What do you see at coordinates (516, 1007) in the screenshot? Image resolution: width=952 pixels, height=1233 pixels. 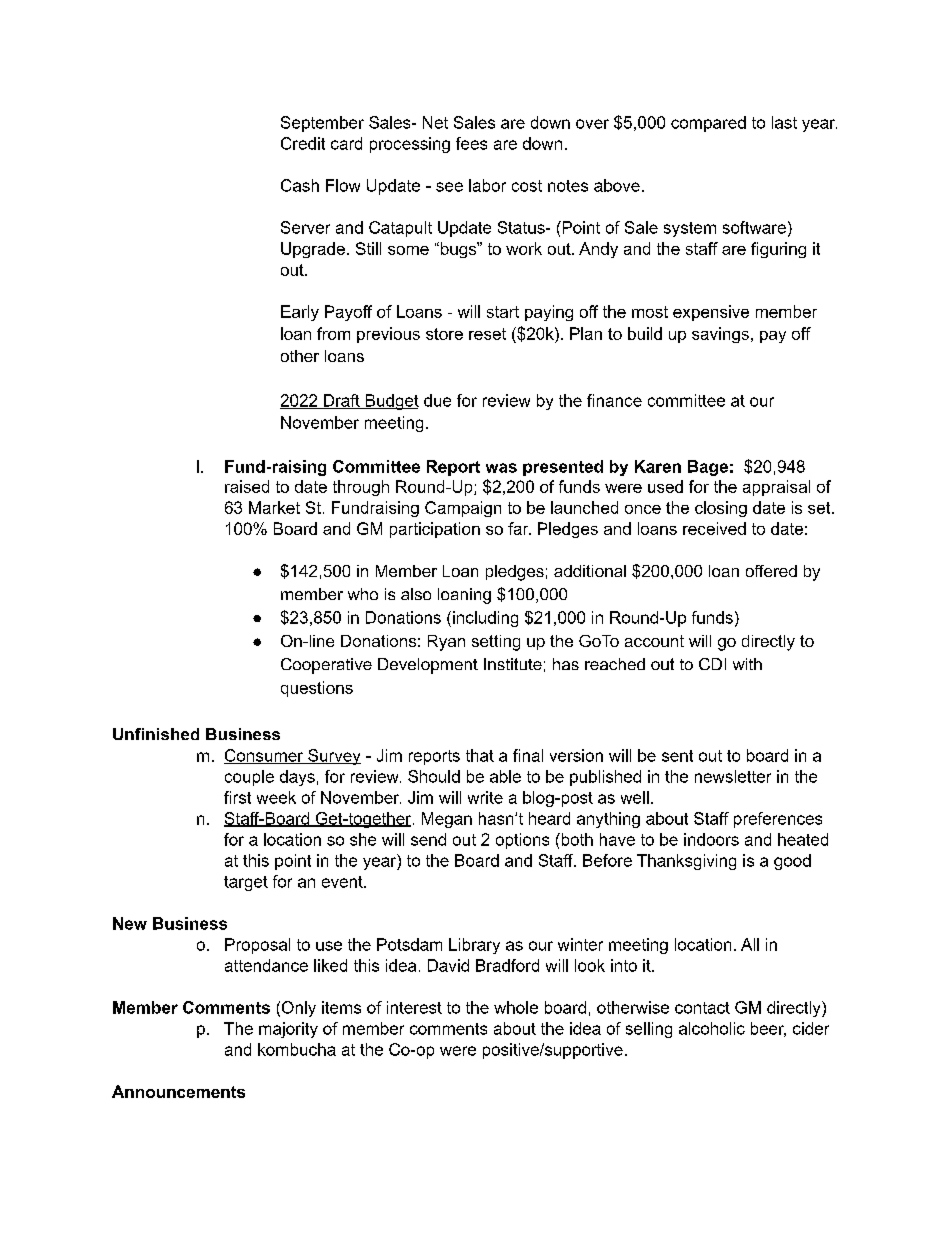 I see `whole` at bounding box center [516, 1007].
